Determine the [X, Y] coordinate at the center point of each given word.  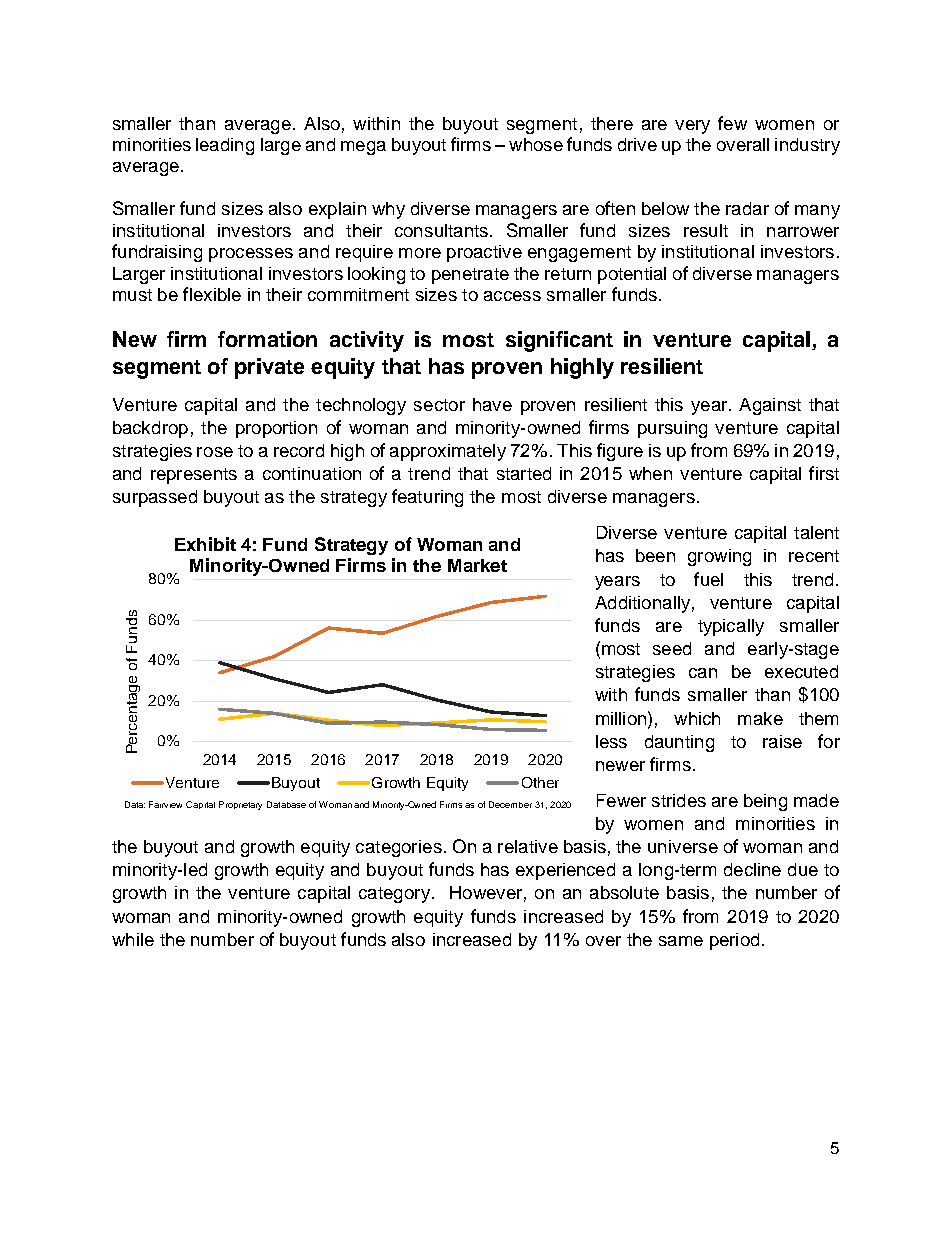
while [133, 939]
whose [536, 144]
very [692, 127]
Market [477, 565]
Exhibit [205, 544]
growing [719, 557]
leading [225, 146]
